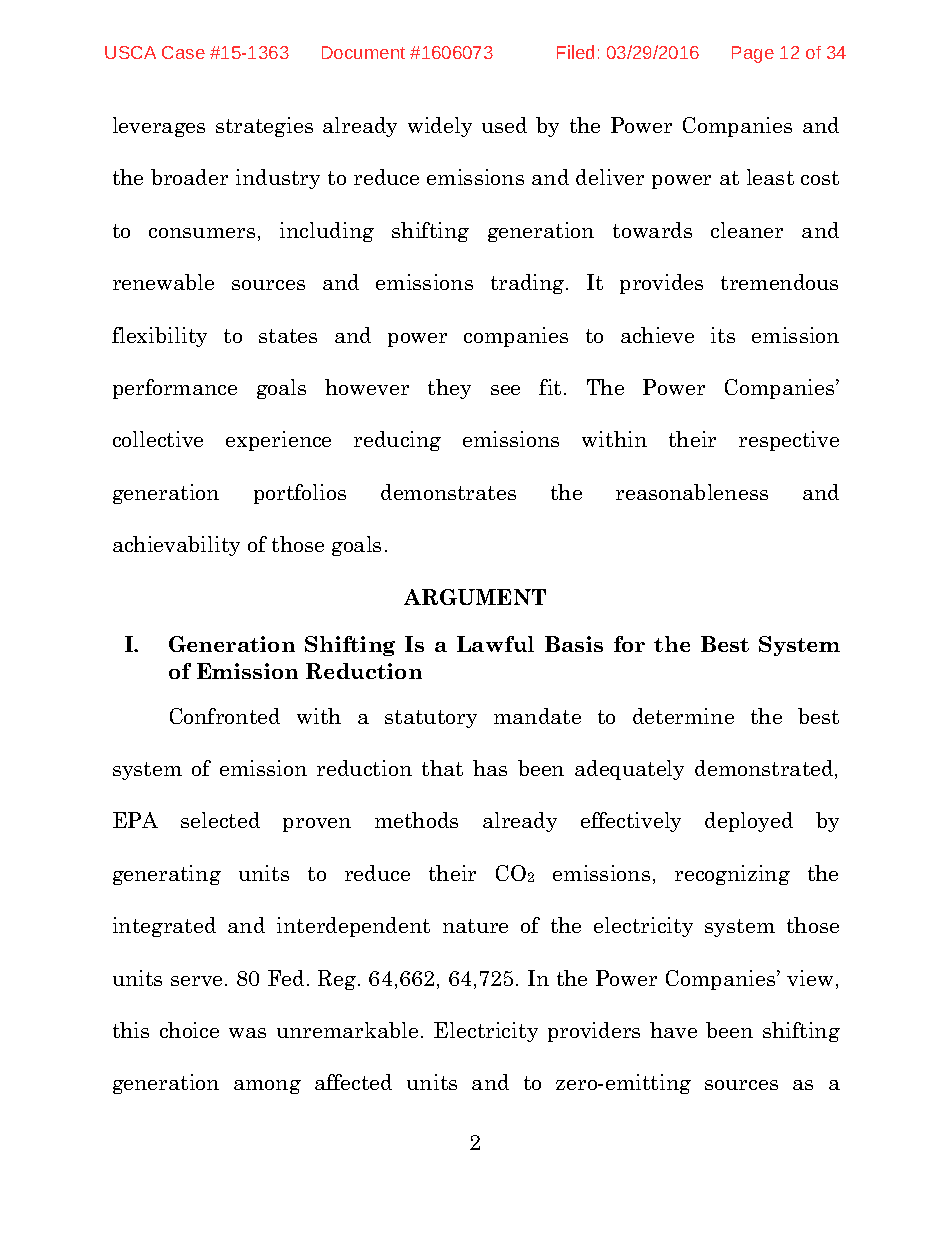 The width and height of the screenshot is (952, 1233). What do you see at coordinates (189, 1030) in the screenshot?
I see `choice` at bounding box center [189, 1030].
